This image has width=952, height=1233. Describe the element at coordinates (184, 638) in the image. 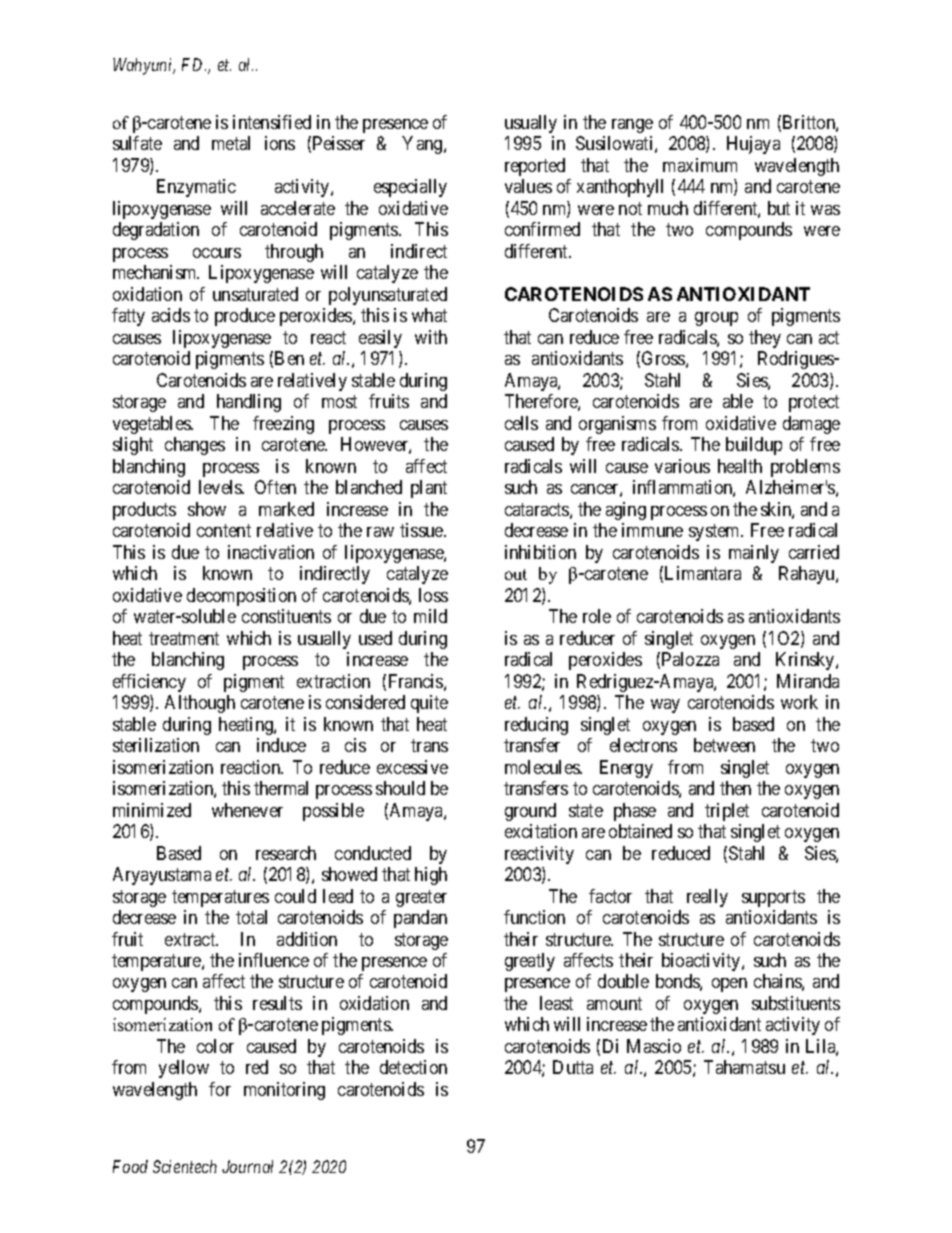

I see `treatment` at that location.
